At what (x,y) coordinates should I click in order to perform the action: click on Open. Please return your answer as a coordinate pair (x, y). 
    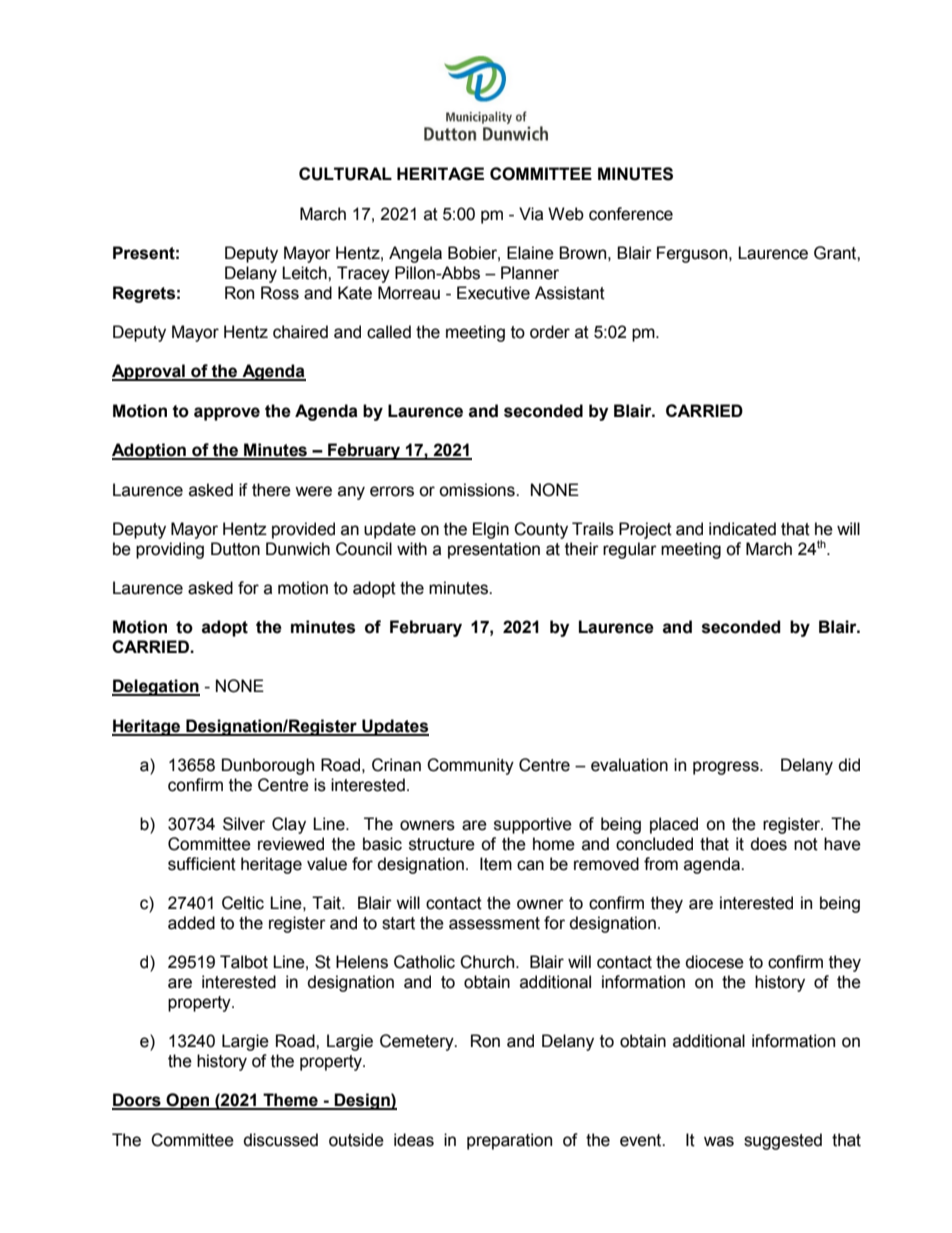
    Looking at the image, I should click on (188, 1101).
